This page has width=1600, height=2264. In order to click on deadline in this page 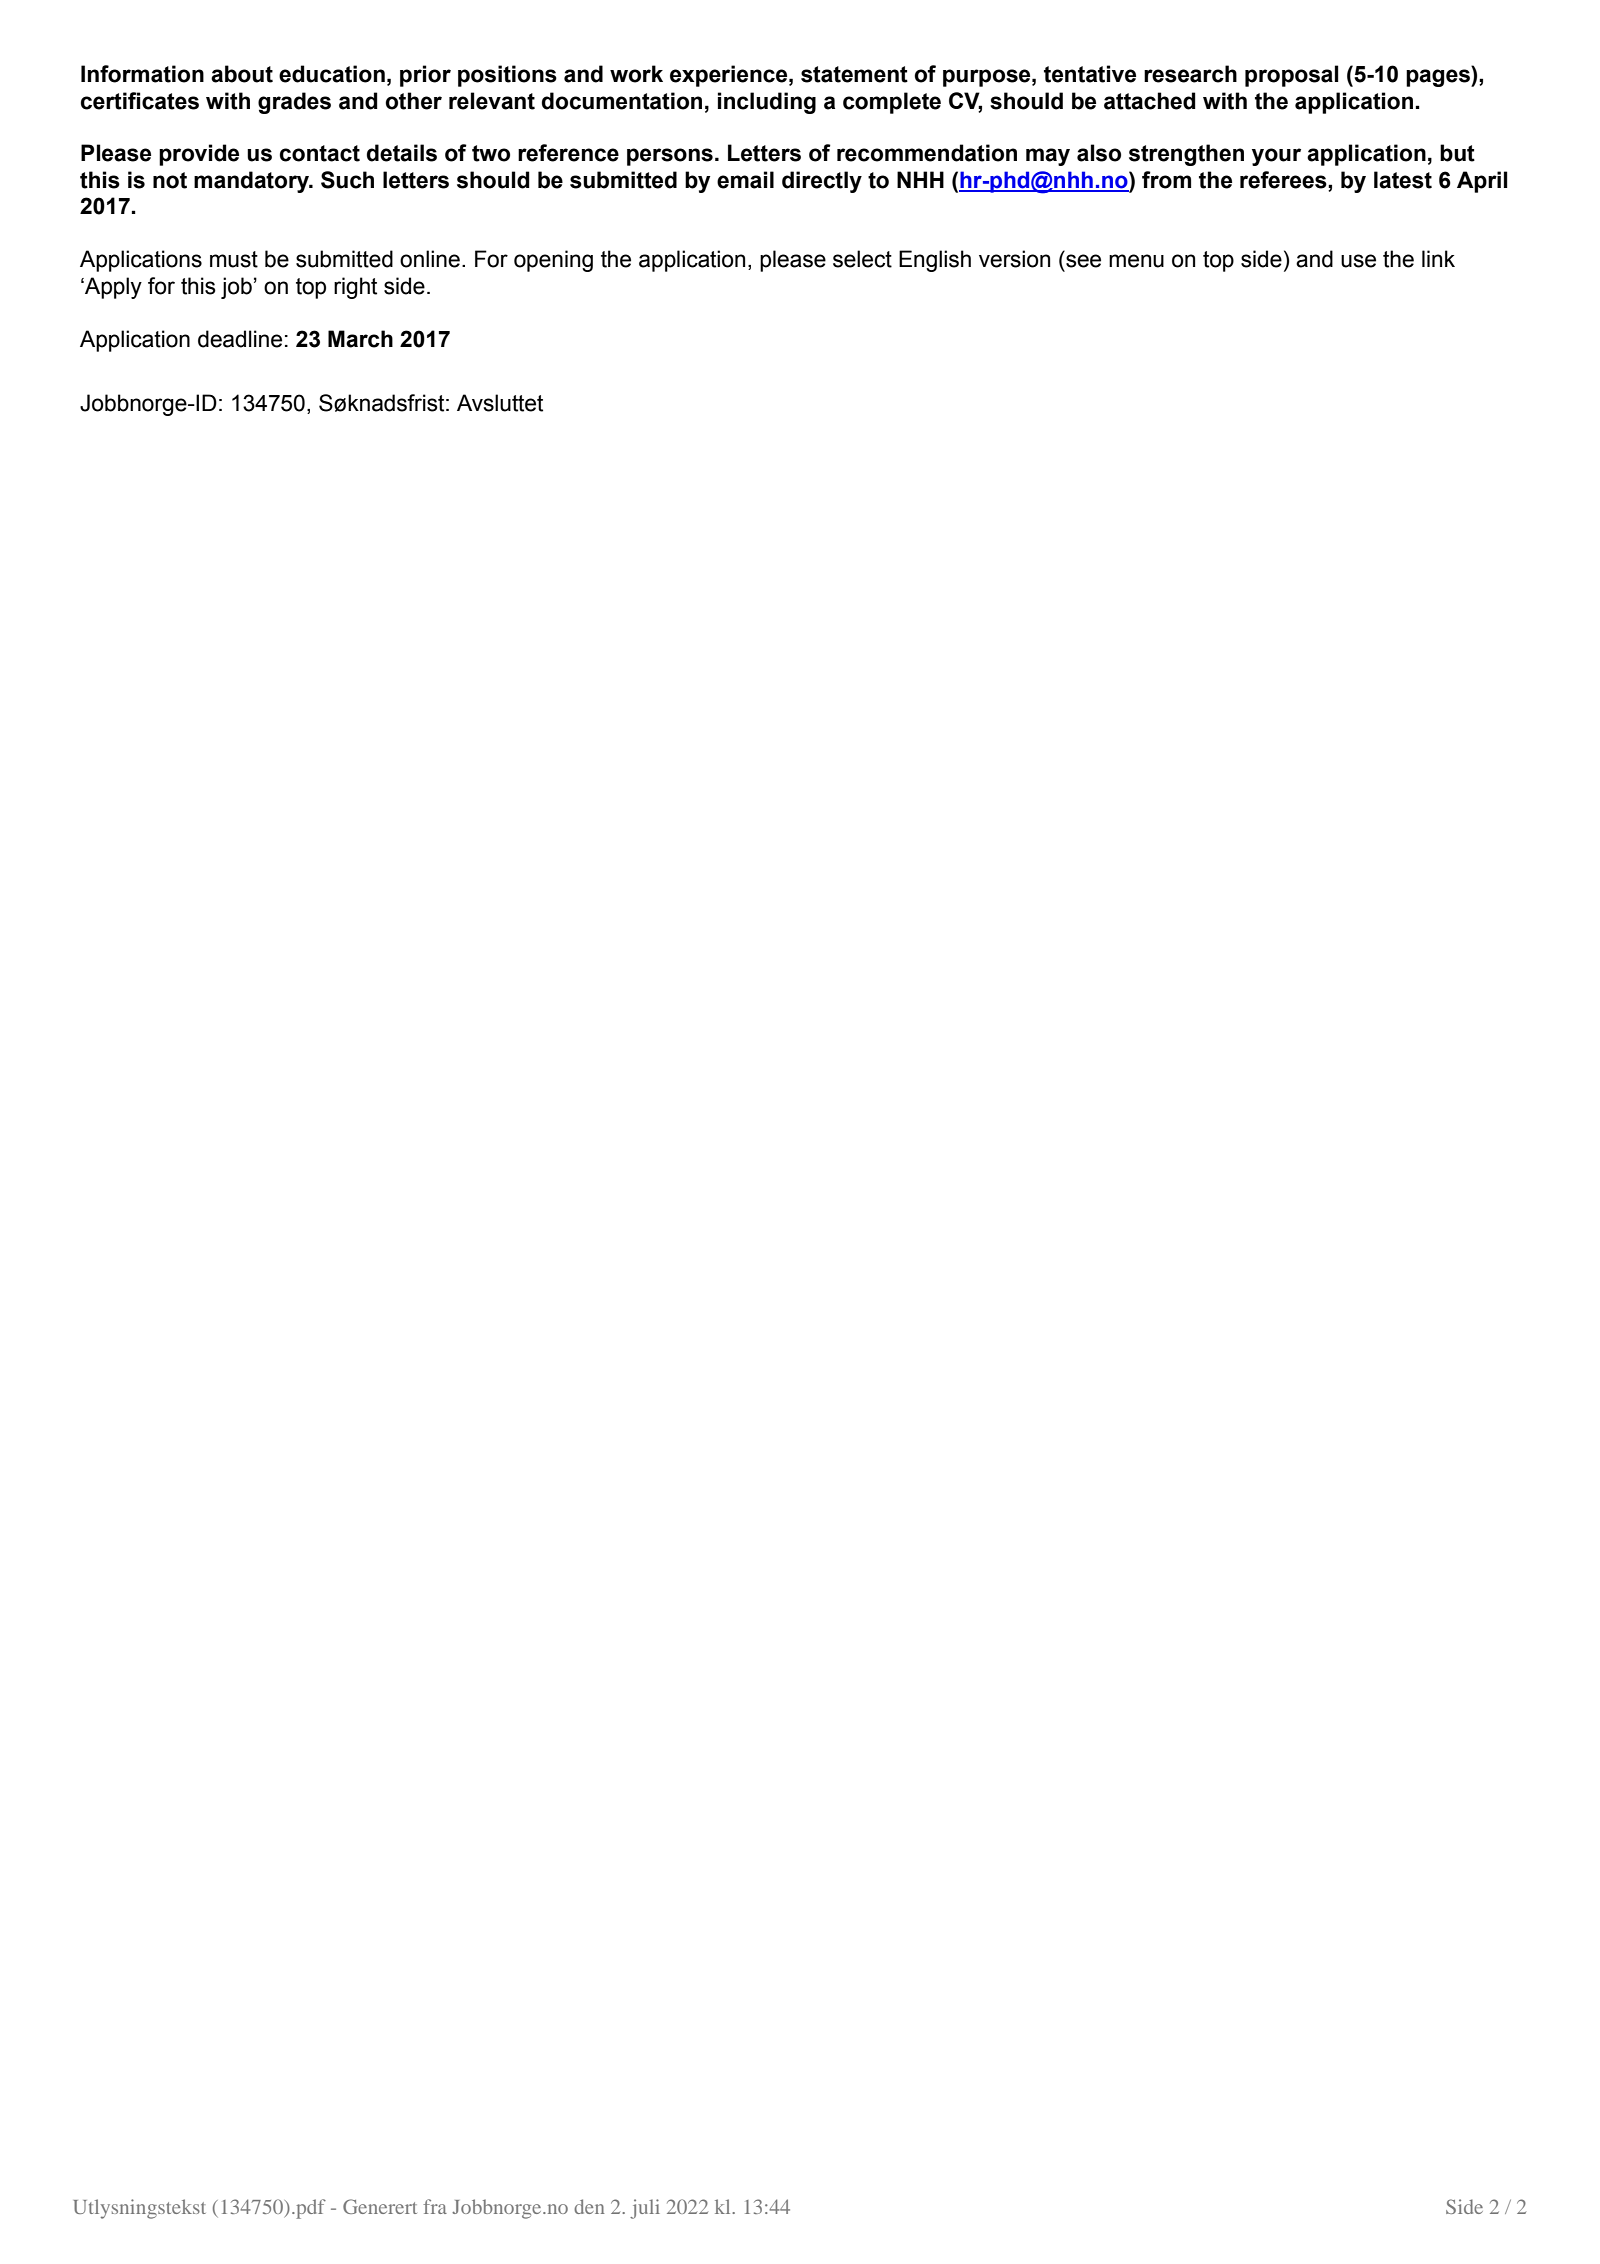, I will do `click(240, 339)`.
